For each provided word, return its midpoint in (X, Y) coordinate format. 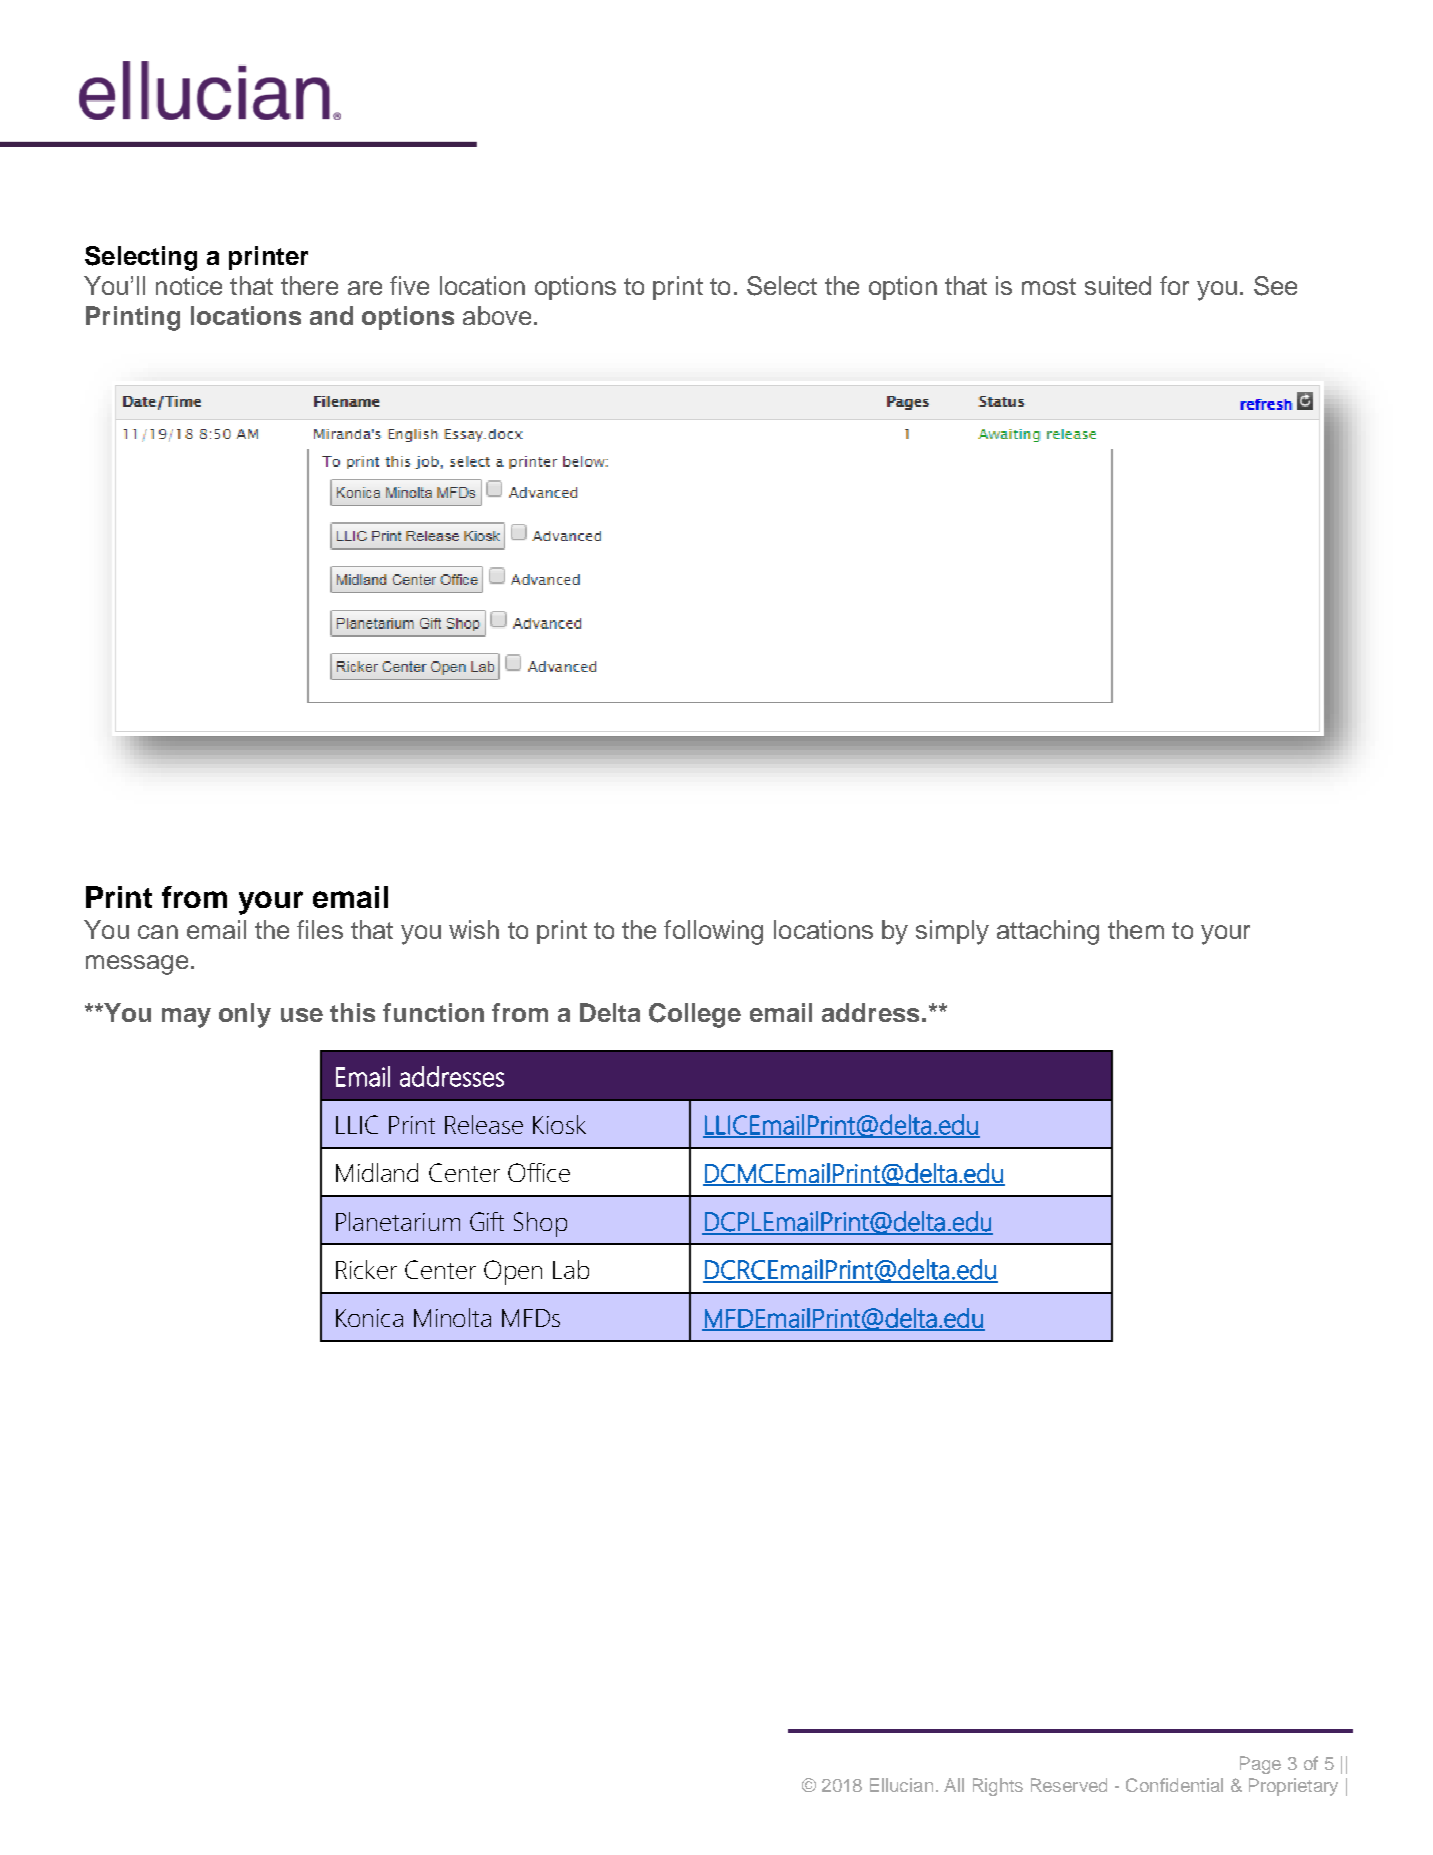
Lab (571, 1269)
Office (539, 1172)
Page (1260, 1765)
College (695, 1015)
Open (513, 1272)
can (158, 932)
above (497, 315)
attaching (1048, 932)
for (1174, 285)
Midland (377, 1172)
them (1136, 929)
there (309, 285)
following (713, 932)
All (954, 1785)
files (320, 929)
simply (952, 932)
